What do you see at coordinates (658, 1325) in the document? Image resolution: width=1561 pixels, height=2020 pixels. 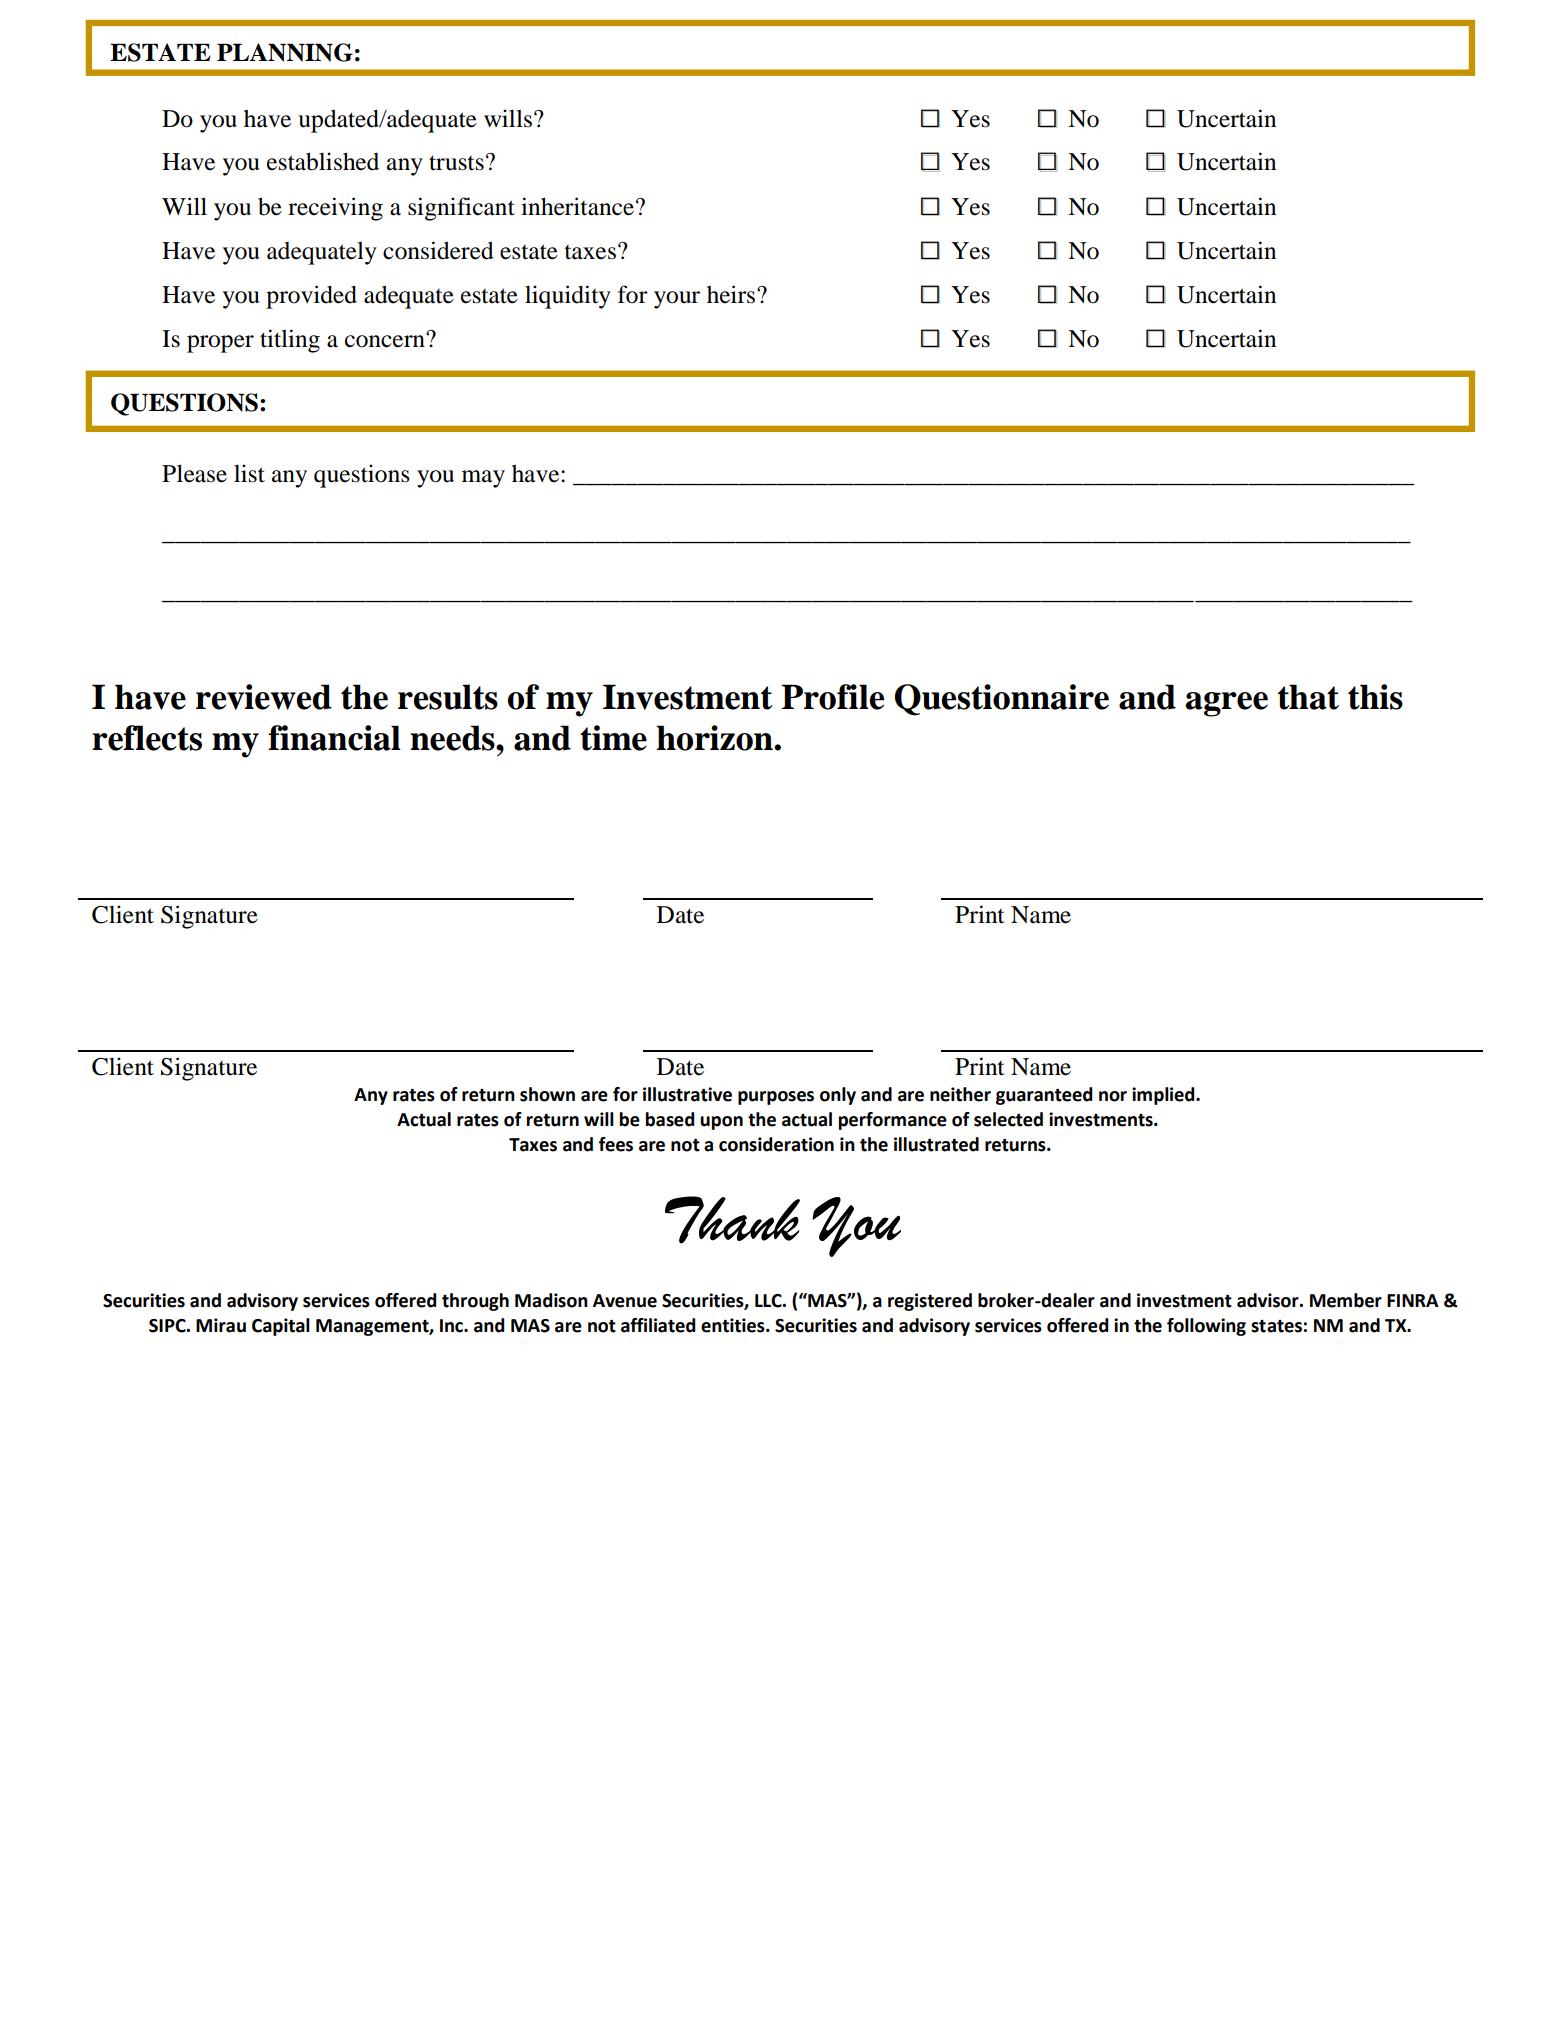 I see `affiliated` at bounding box center [658, 1325].
